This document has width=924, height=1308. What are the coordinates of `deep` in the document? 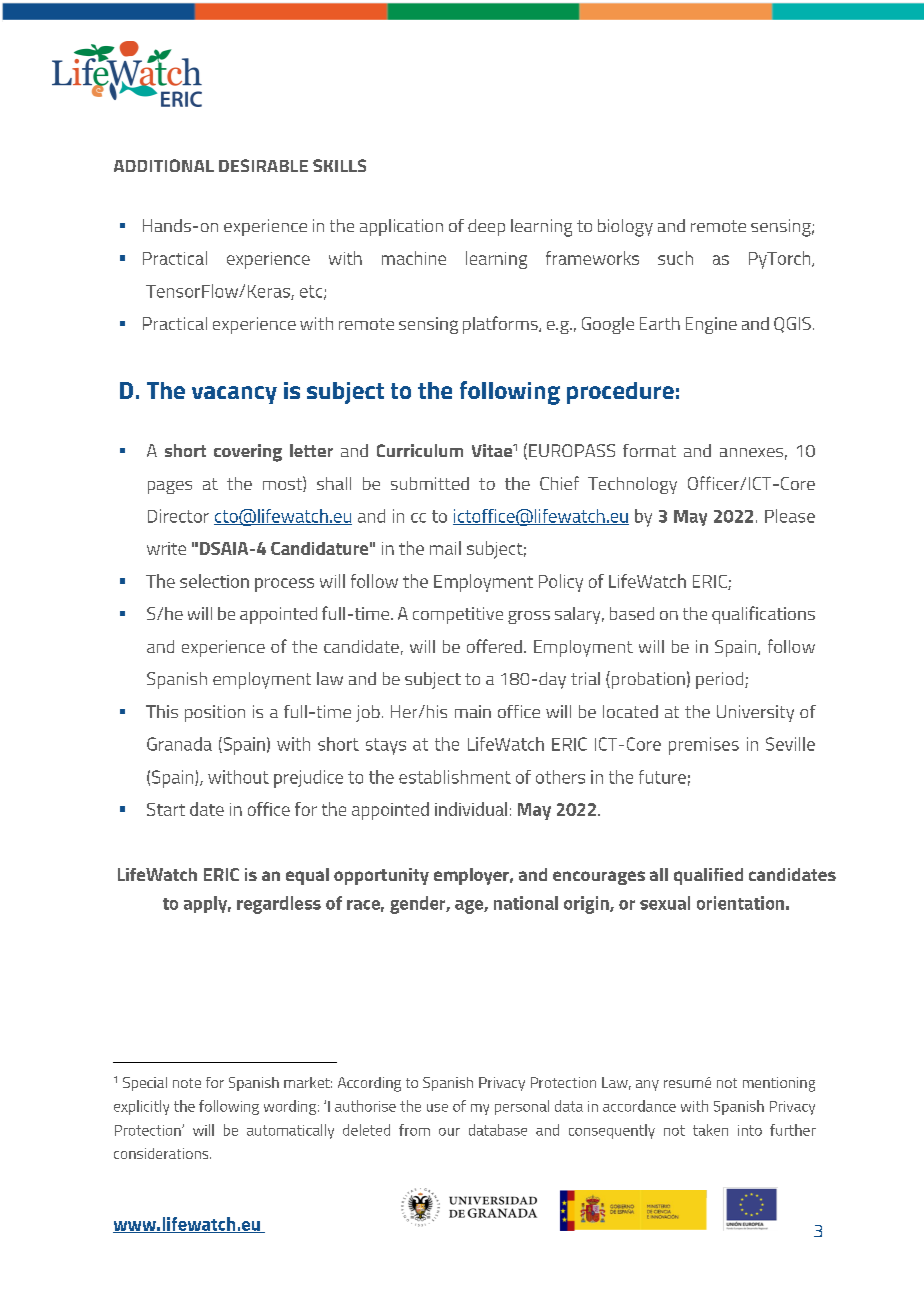 It's located at (486, 227).
